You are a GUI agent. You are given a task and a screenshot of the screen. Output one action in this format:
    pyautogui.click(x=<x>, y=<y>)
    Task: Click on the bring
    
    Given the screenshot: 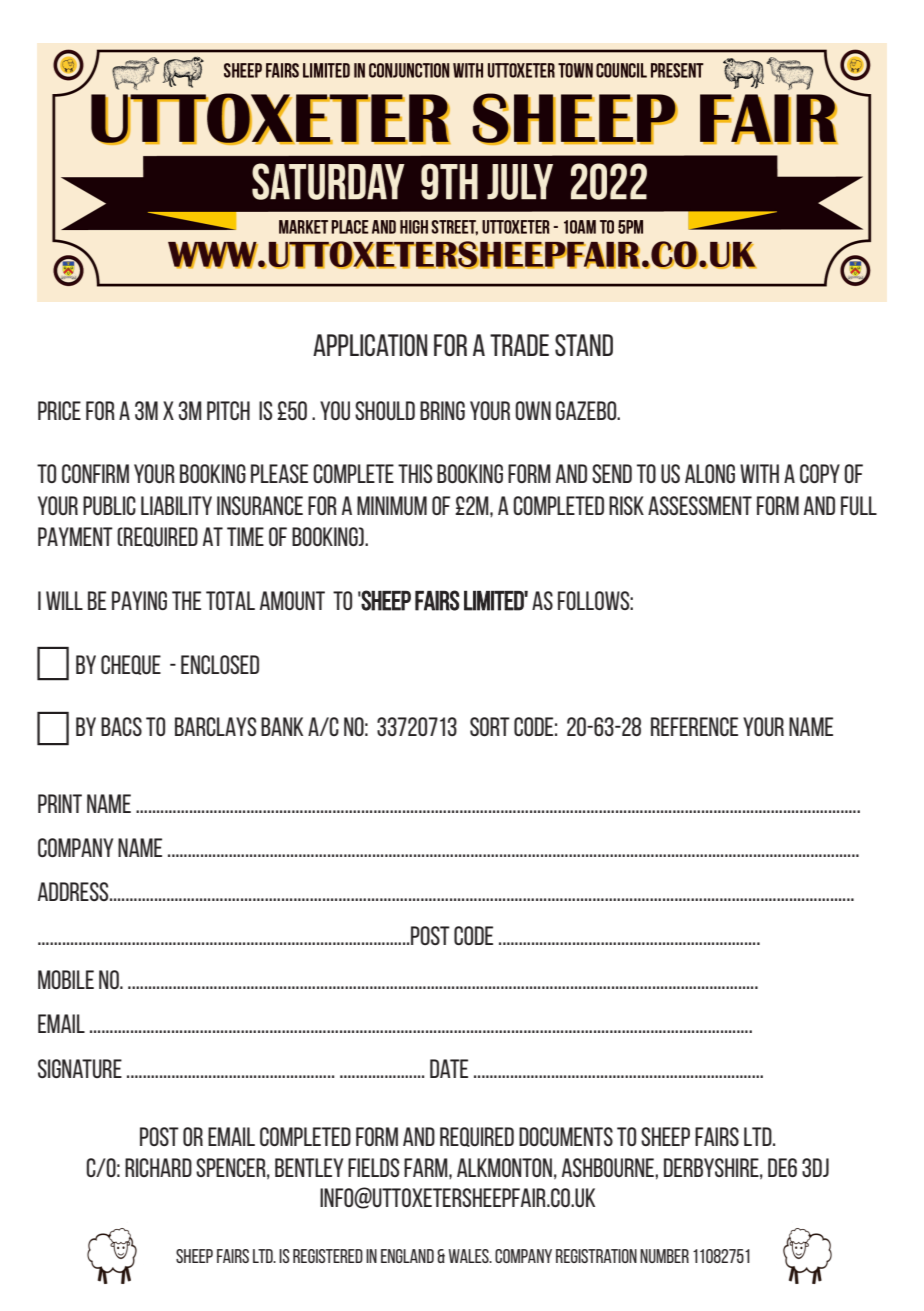 What is the action you would take?
    pyautogui.click(x=442, y=410)
